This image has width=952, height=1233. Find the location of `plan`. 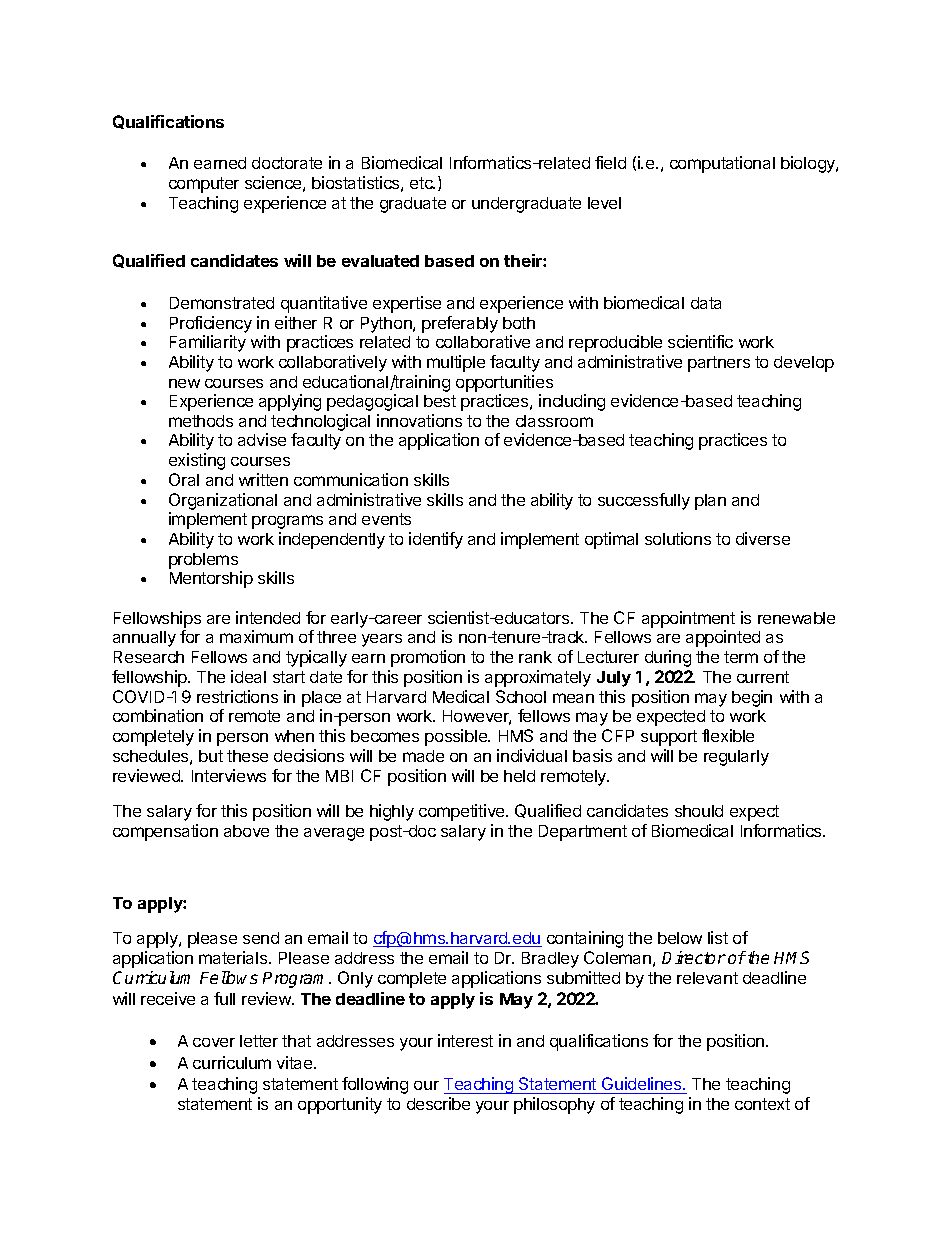

plan is located at coordinates (710, 502).
